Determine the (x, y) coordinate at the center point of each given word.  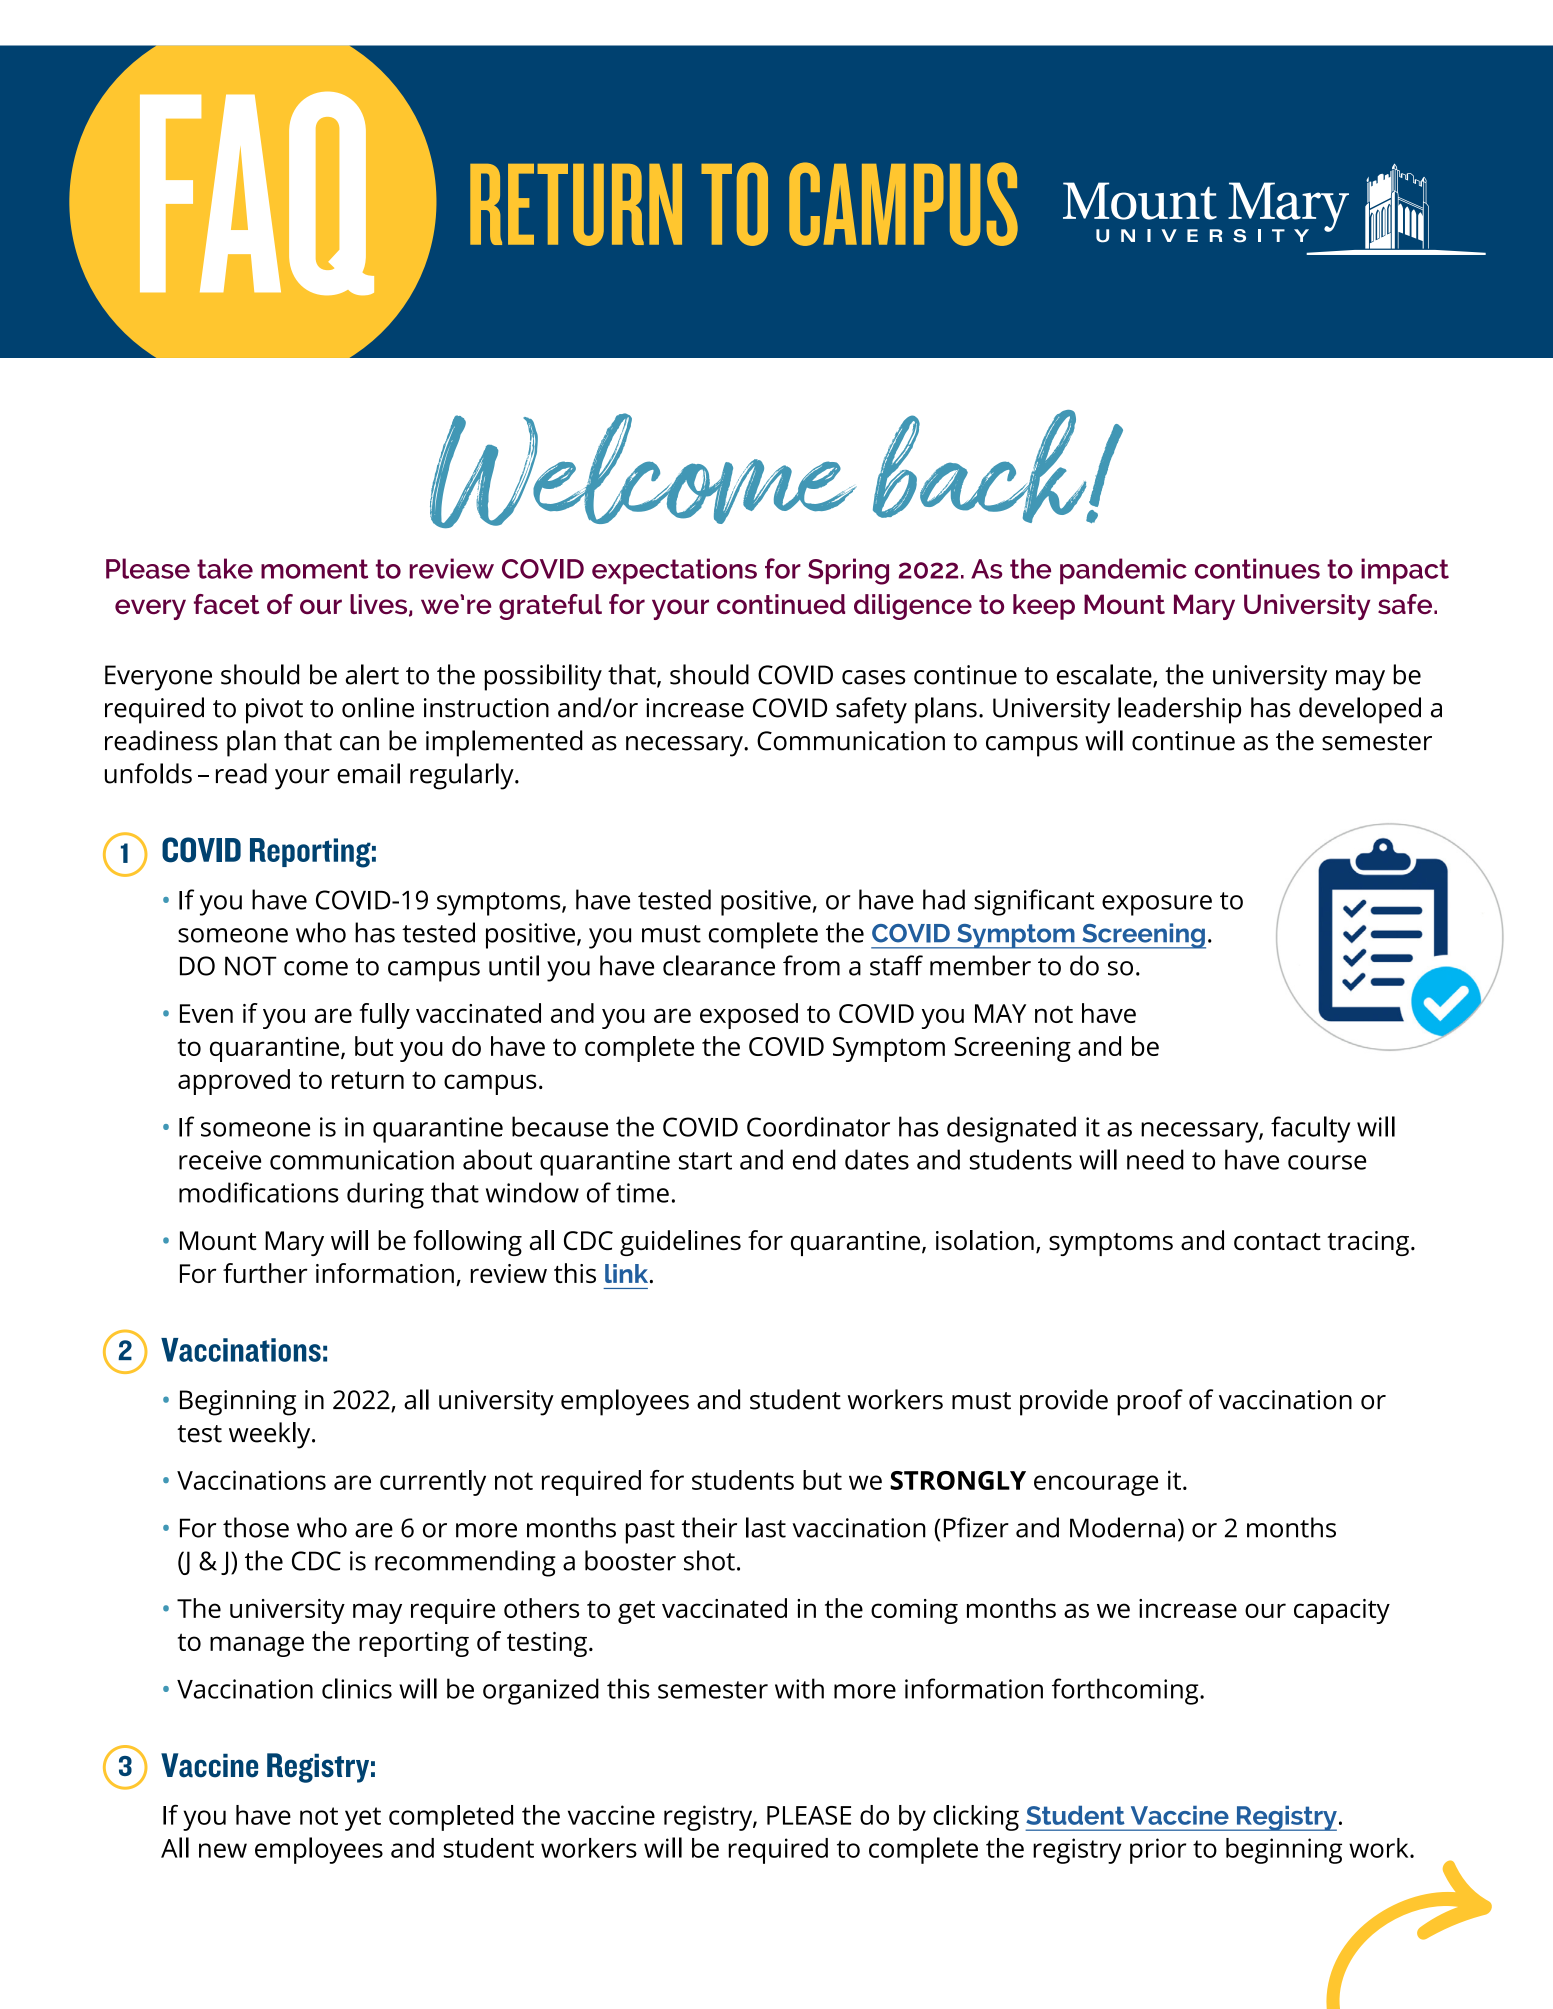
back (981, 466)
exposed (749, 1016)
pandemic (1123, 571)
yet (363, 1819)
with (799, 1688)
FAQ (257, 193)
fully (384, 1016)
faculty (1310, 1129)
